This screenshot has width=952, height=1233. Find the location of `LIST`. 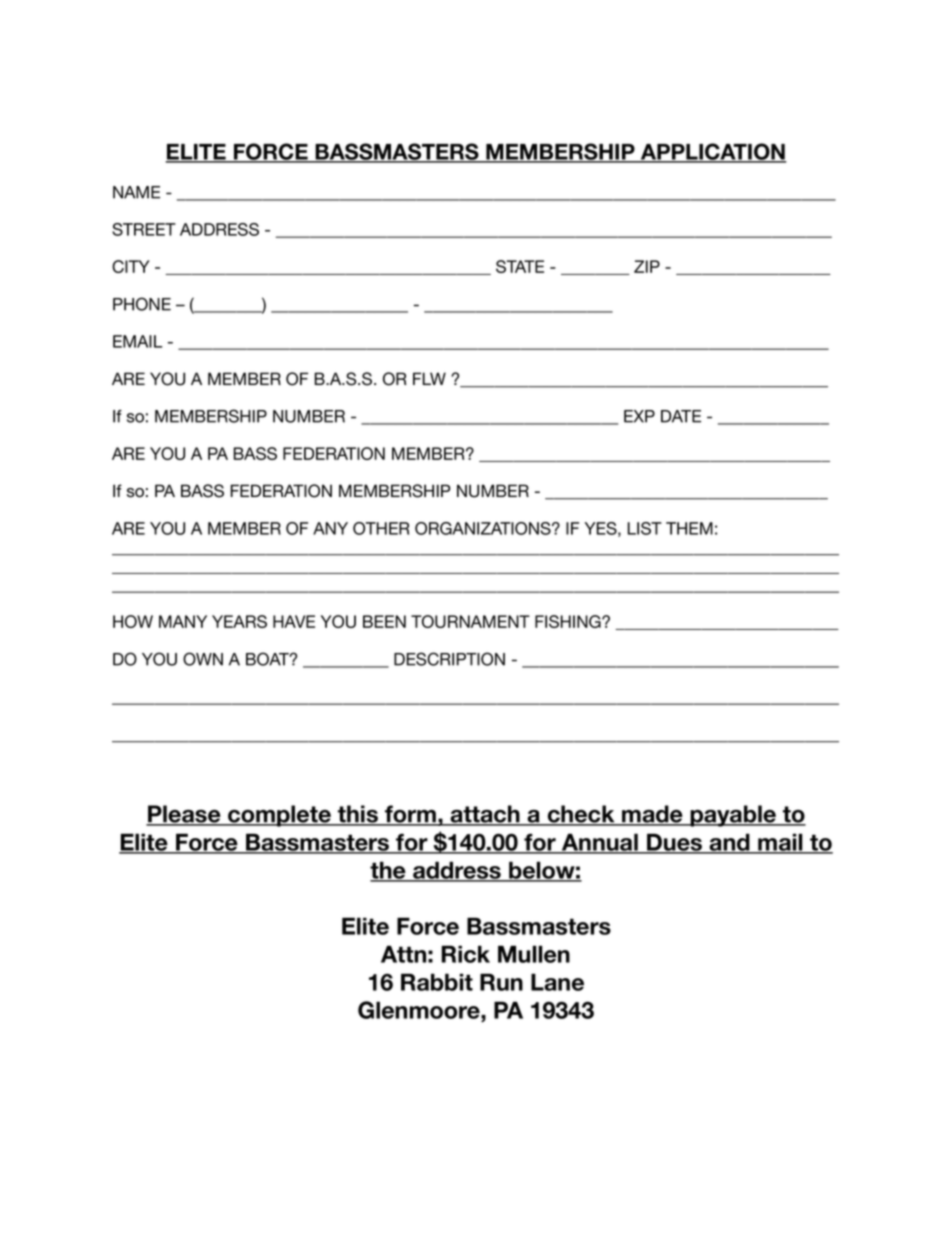

LIST is located at coordinates (644, 528).
